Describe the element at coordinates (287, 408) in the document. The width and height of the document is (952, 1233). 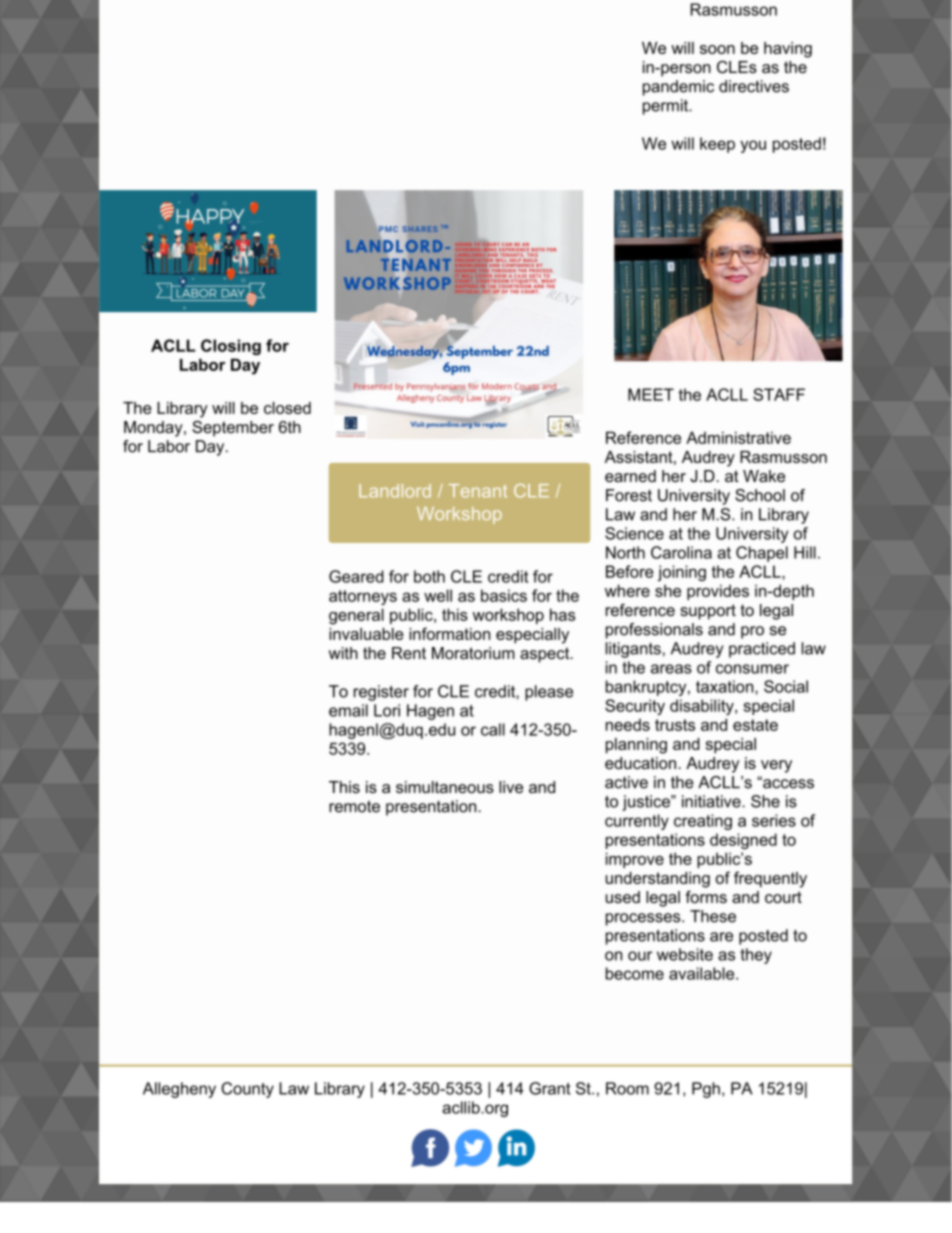
I see `closed` at that location.
